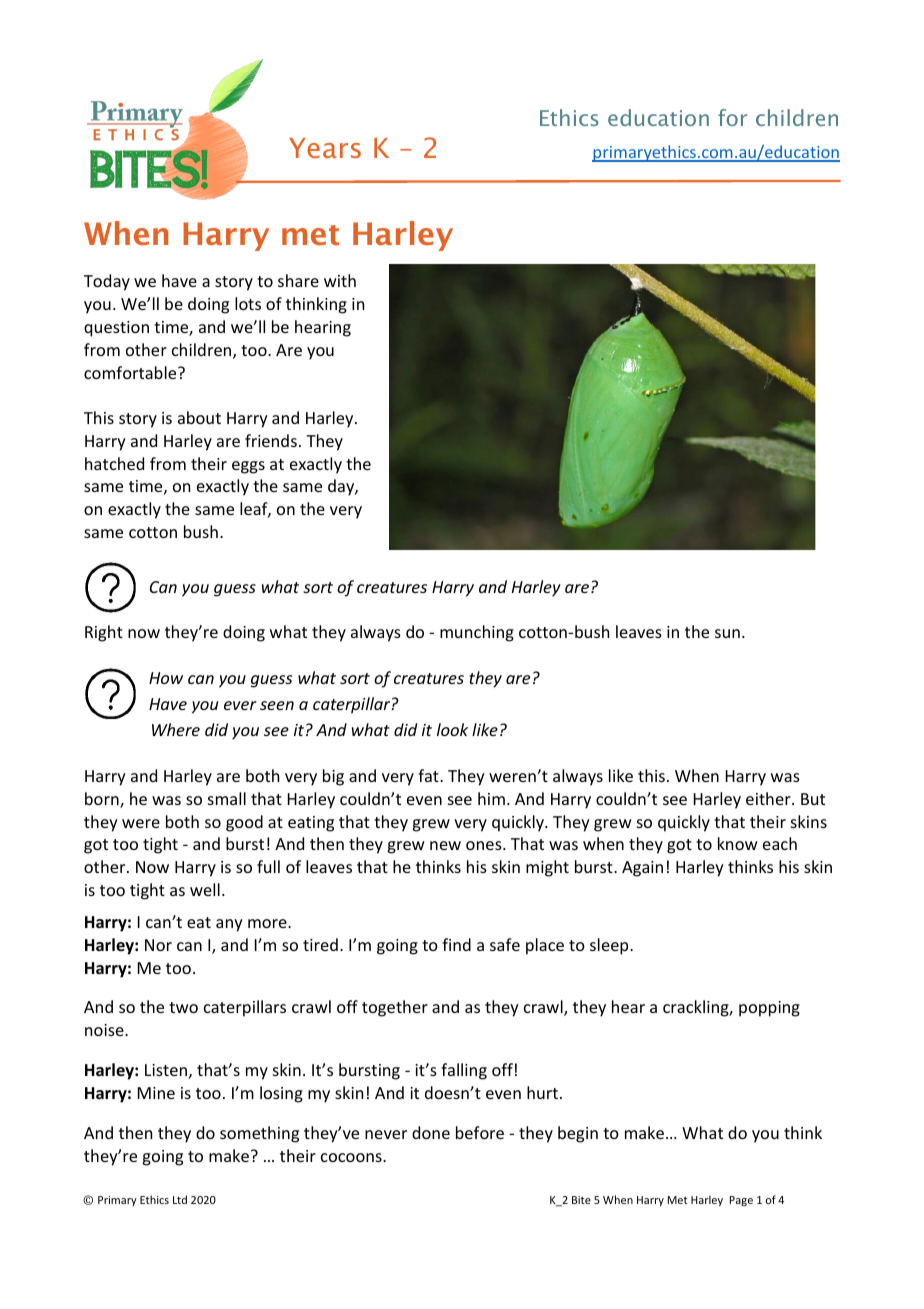 The height and width of the screenshot is (1309, 924). Describe the element at coordinates (180, 1199) in the screenshot. I see `Ltd` at that location.
